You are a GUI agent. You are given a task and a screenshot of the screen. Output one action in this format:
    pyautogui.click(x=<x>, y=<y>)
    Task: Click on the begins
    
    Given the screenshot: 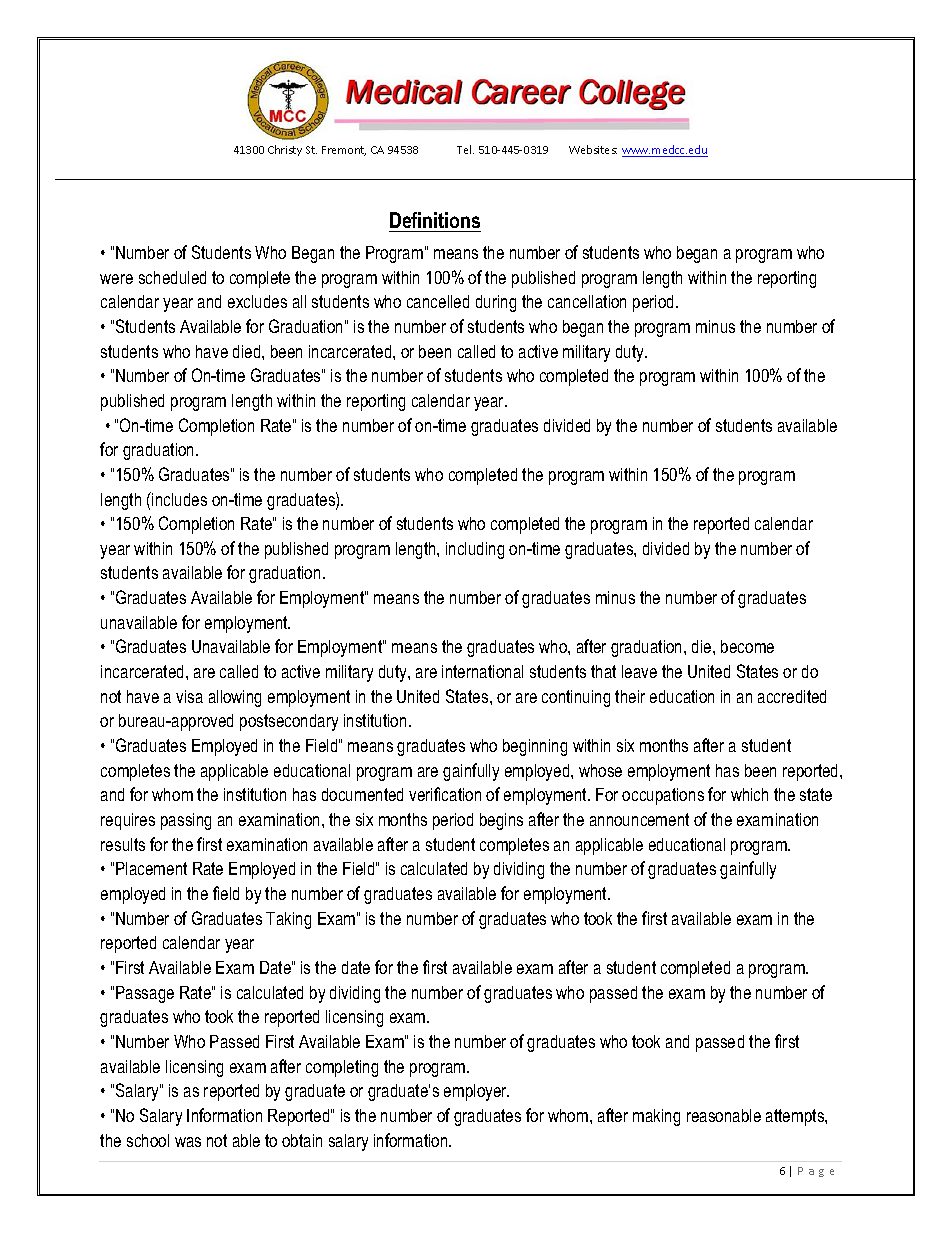 What is the action you would take?
    pyautogui.click(x=501, y=821)
